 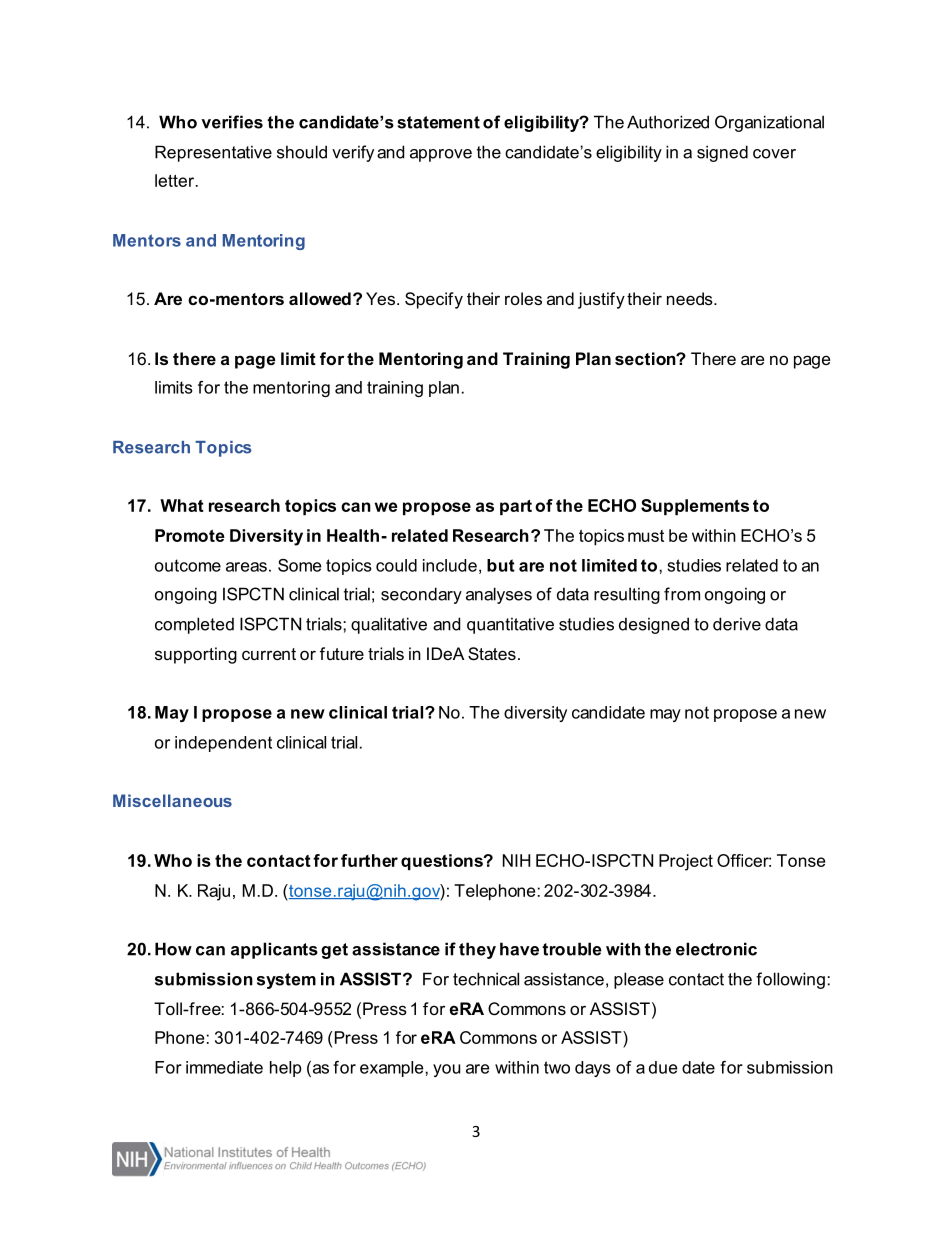 I want to click on immediate, so click(x=224, y=1067).
